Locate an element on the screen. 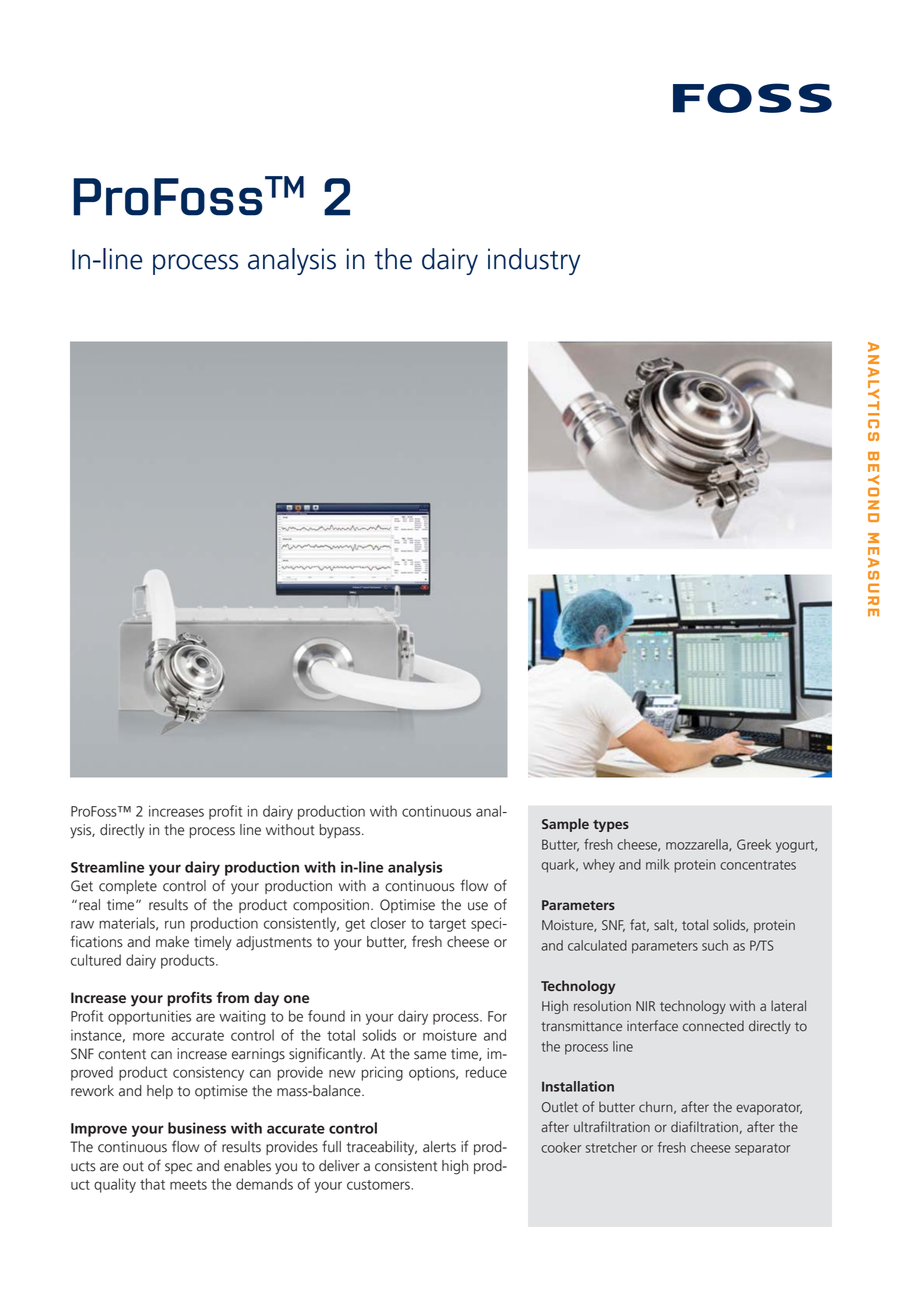 The height and width of the screenshot is (1308, 924). Sample is located at coordinates (565, 825).
